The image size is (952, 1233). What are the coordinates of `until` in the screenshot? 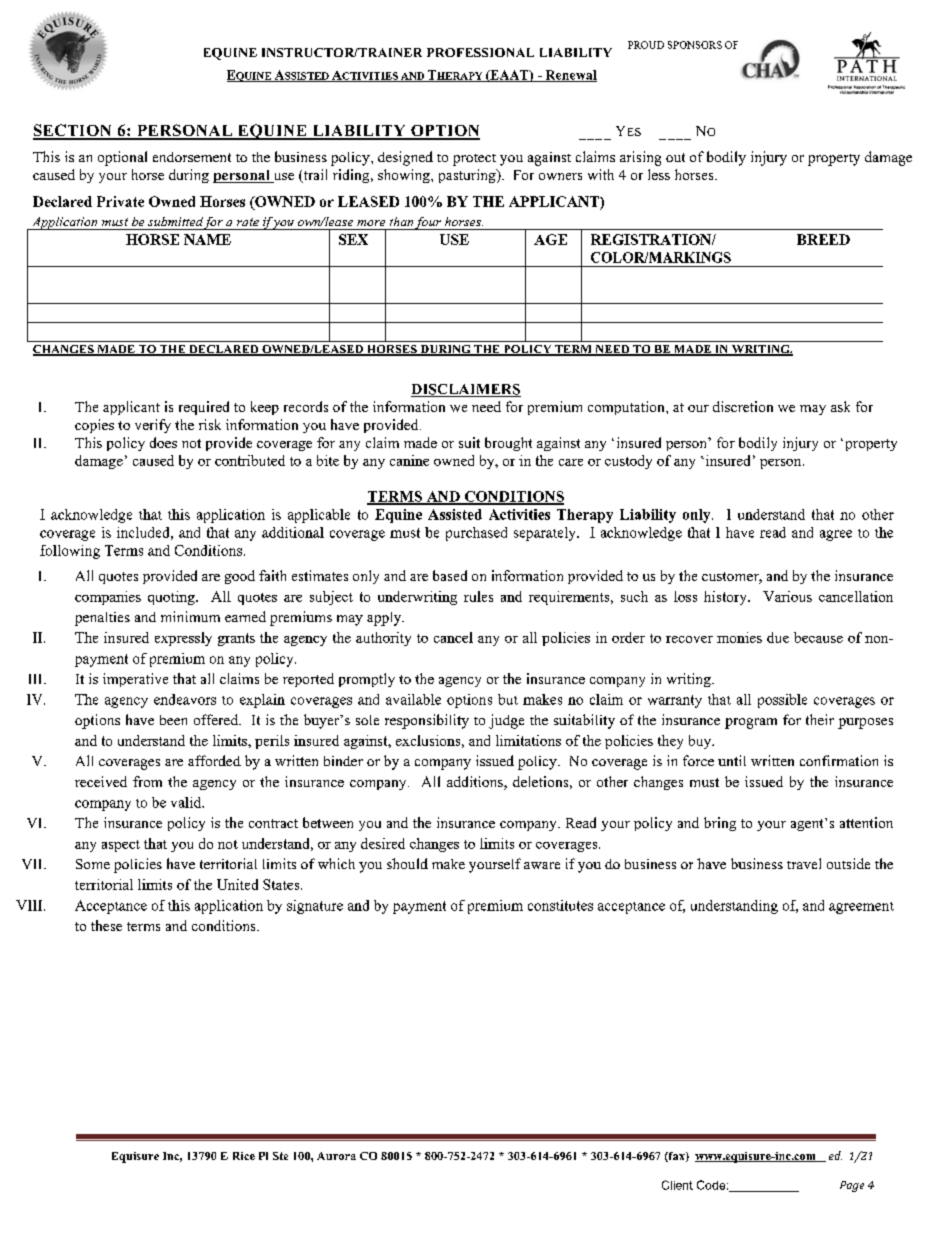 It's located at (732, 760).
